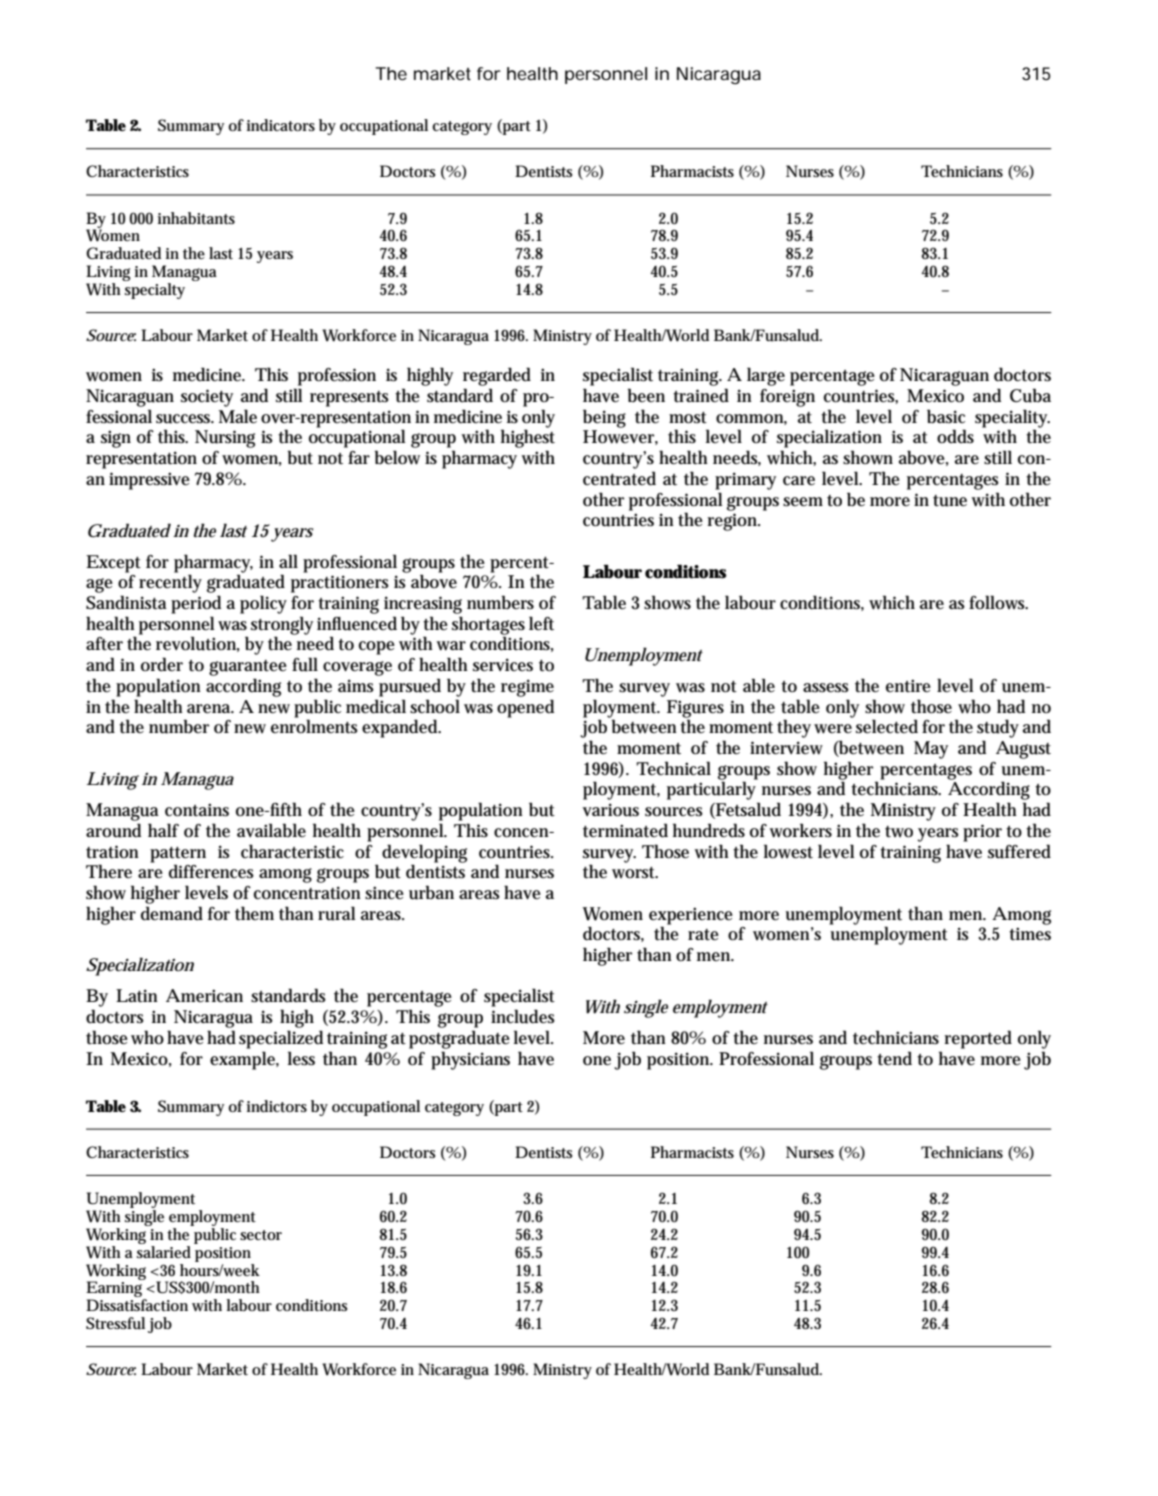 The height and width of the document is (1496, 1158). I want to click on sector, so click(261, 1235).
